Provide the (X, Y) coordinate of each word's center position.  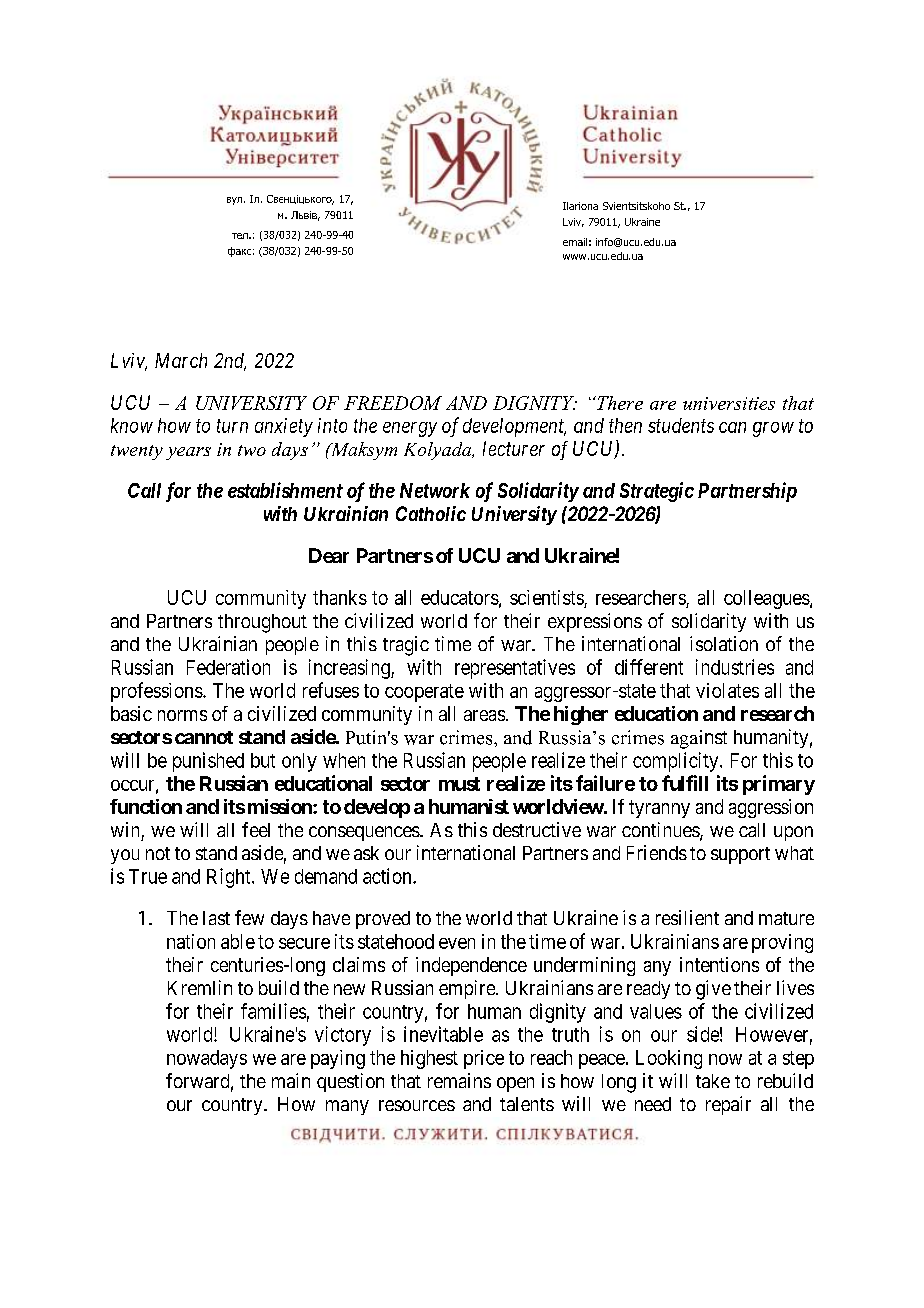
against (699, 739)
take (713, 1081)
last (216, 918)
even (457, 943)
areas (484, 715)
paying (338, 1059)
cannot (204, 737)
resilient (687, 917)
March (181, 360)
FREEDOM (393, 403)
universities (729, 403)
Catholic (431, 513)
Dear (329, 555)
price (484, 1059)
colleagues (767, 599)
